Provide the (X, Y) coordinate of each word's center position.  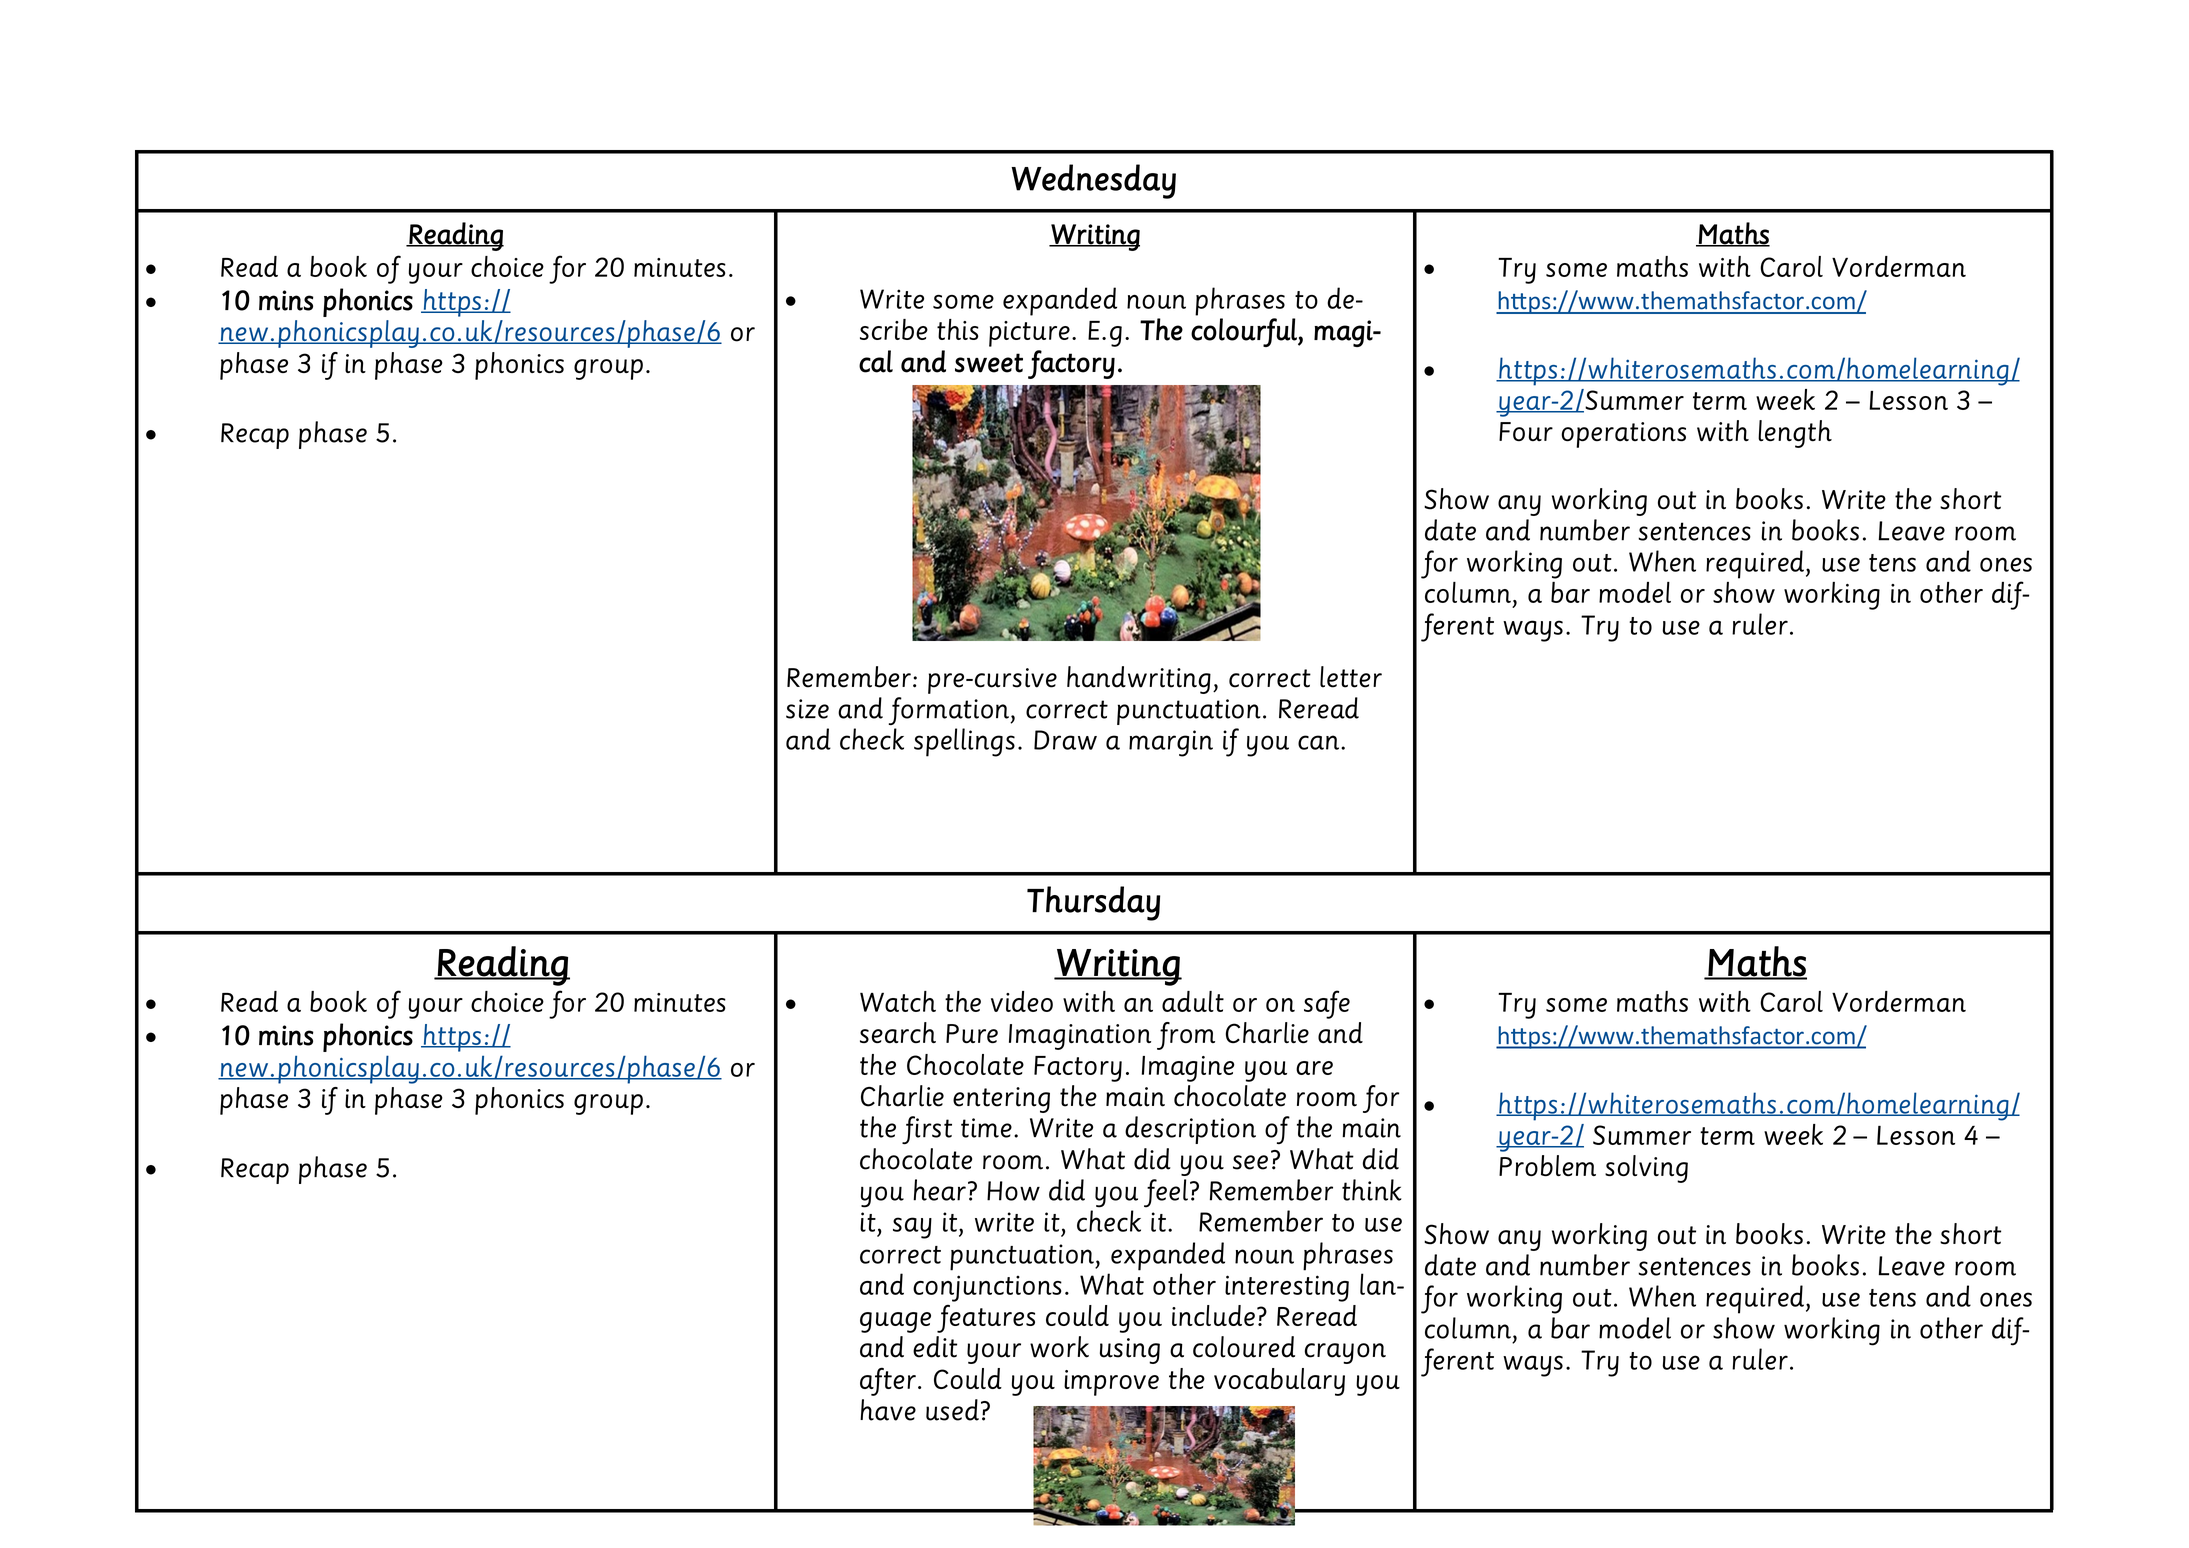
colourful (1245, 332)
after (888, 1381)
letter (1351, 677)
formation (949, 711)
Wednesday (1093, 181)
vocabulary (1279, 1382)
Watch (898, 1001)
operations (1623, 435)
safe (1327, 1004)
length (1795, 434)
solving (1646, 1169)
